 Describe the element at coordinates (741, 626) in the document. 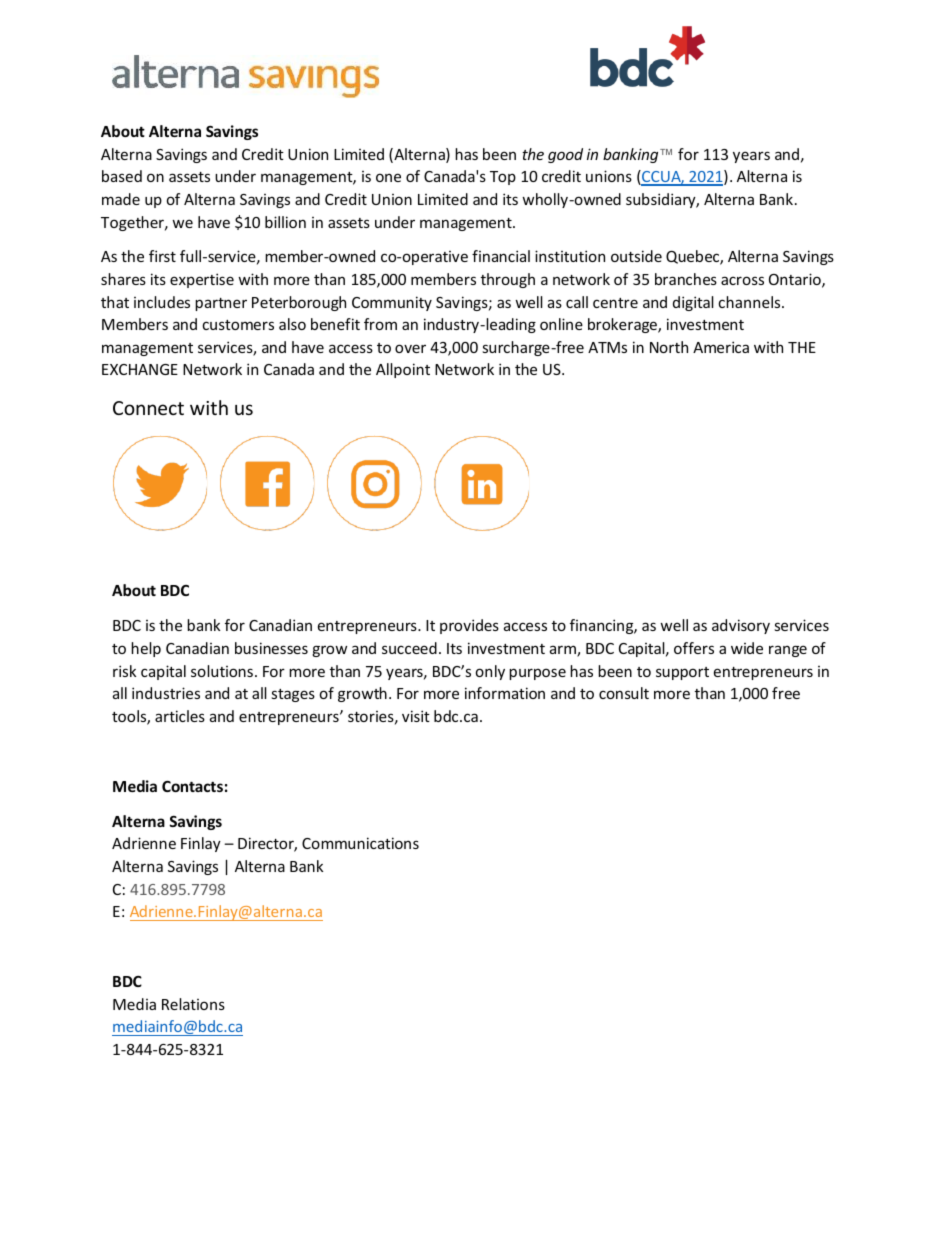

I see `advisory` at that location.
